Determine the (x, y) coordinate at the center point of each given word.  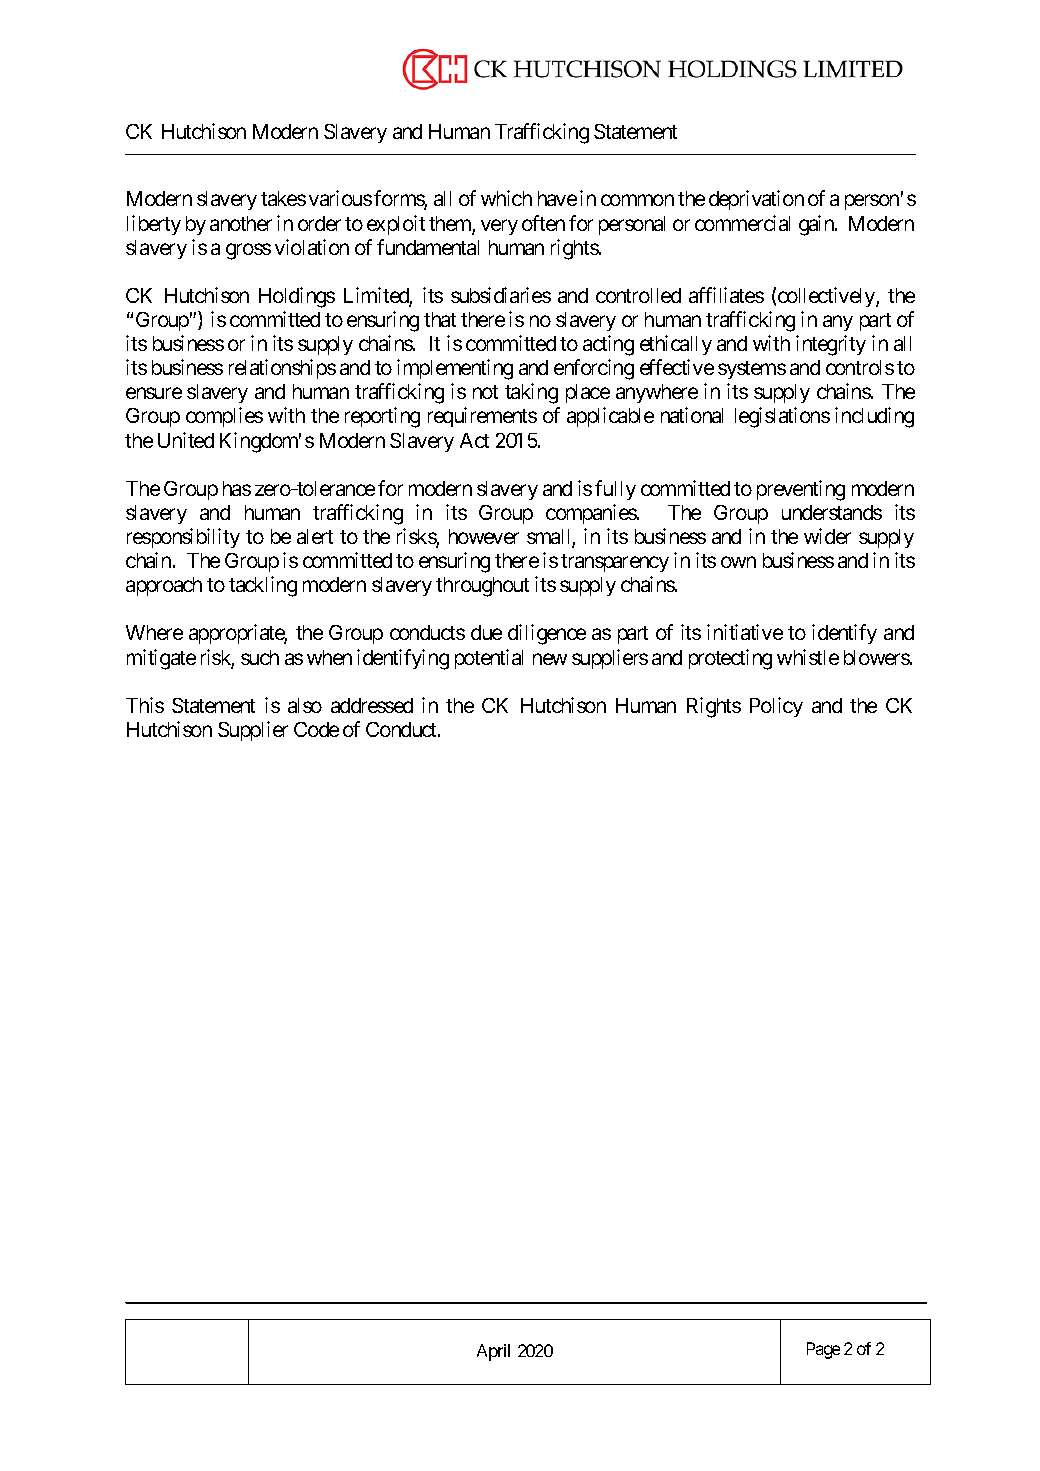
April (493, 1352)
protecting (730, 659)
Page (823, 1350)
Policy (776, 707)
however (484, 536)
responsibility (183, 538)
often (543, 223)
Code (316, 729)
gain (817, 225)
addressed (372, 705)
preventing (801, 490)
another (241, 223)
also (305, 705)
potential (489, 659)
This (145, 705)
